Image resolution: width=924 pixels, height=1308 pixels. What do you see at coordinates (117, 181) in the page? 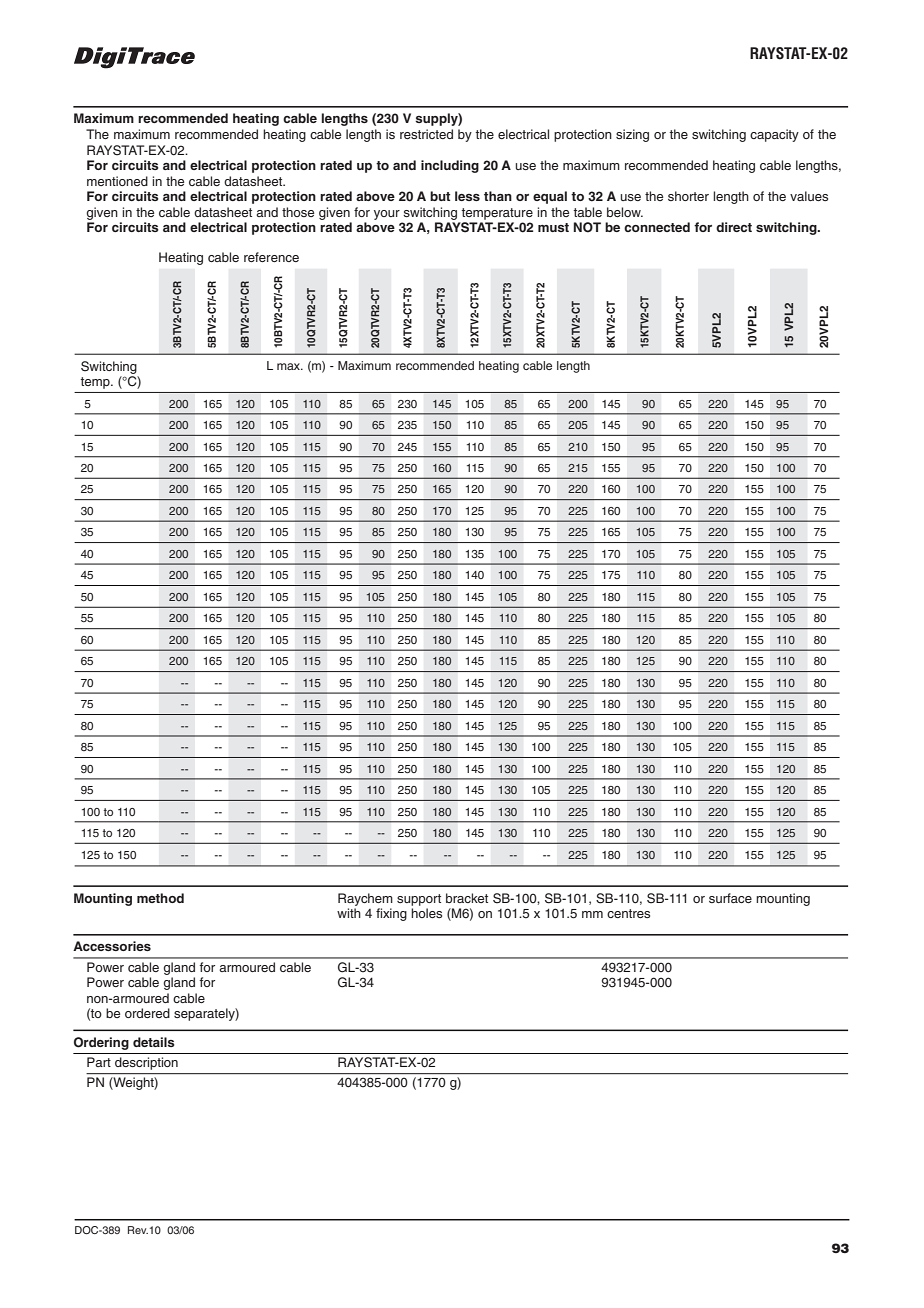
I see `mentioned` at bounding box center [117, 181].
